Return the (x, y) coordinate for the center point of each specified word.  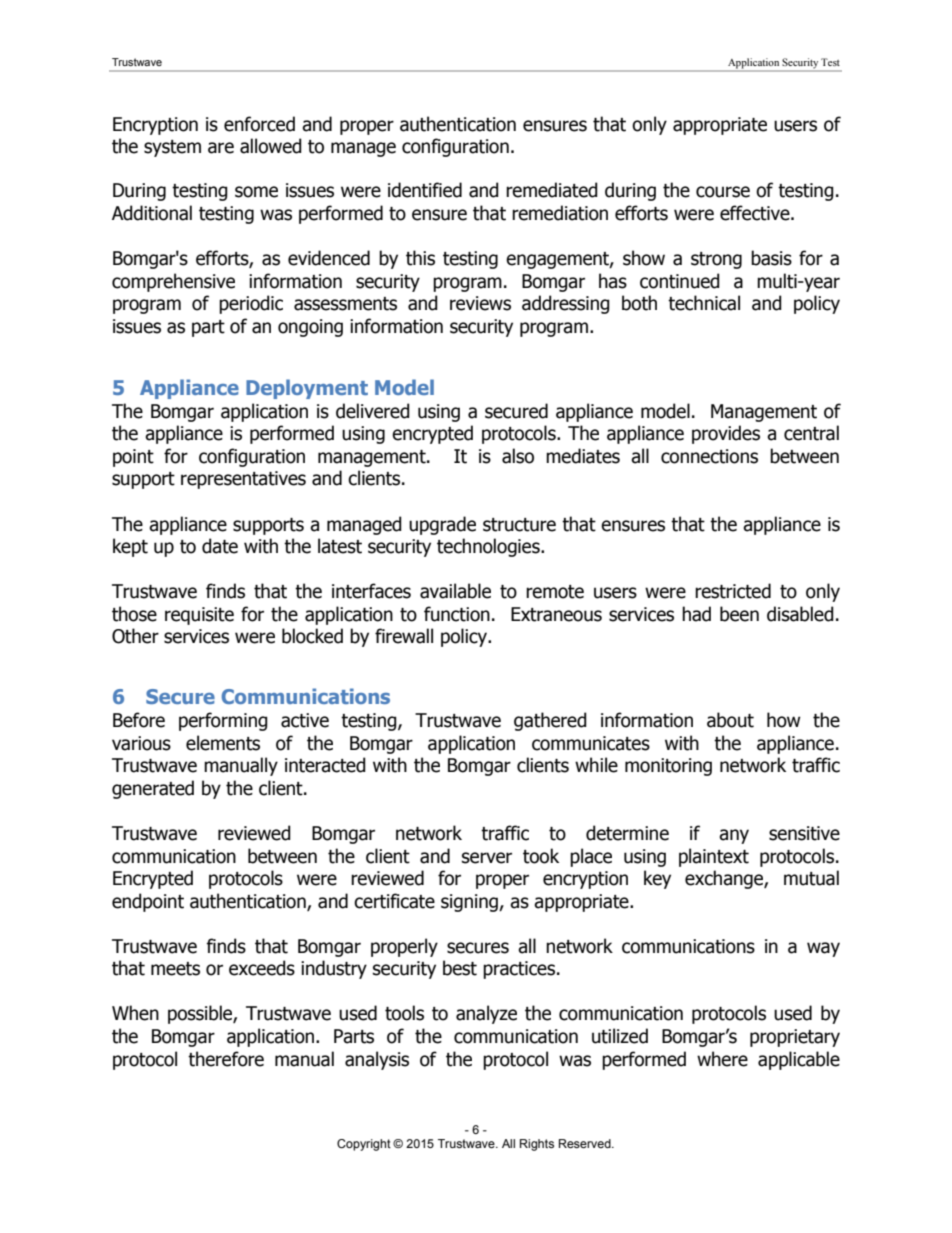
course (723, 192)
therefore (226, 1059)
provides (726, 434)
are (221, 148)
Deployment (307, 389)
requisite (199, 616)
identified (425, 190)
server (487, 858)
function (457, 614)
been (739, 614)
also (518, 456)
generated (153, 789)
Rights (537, 1145)
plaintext (714, 857)
